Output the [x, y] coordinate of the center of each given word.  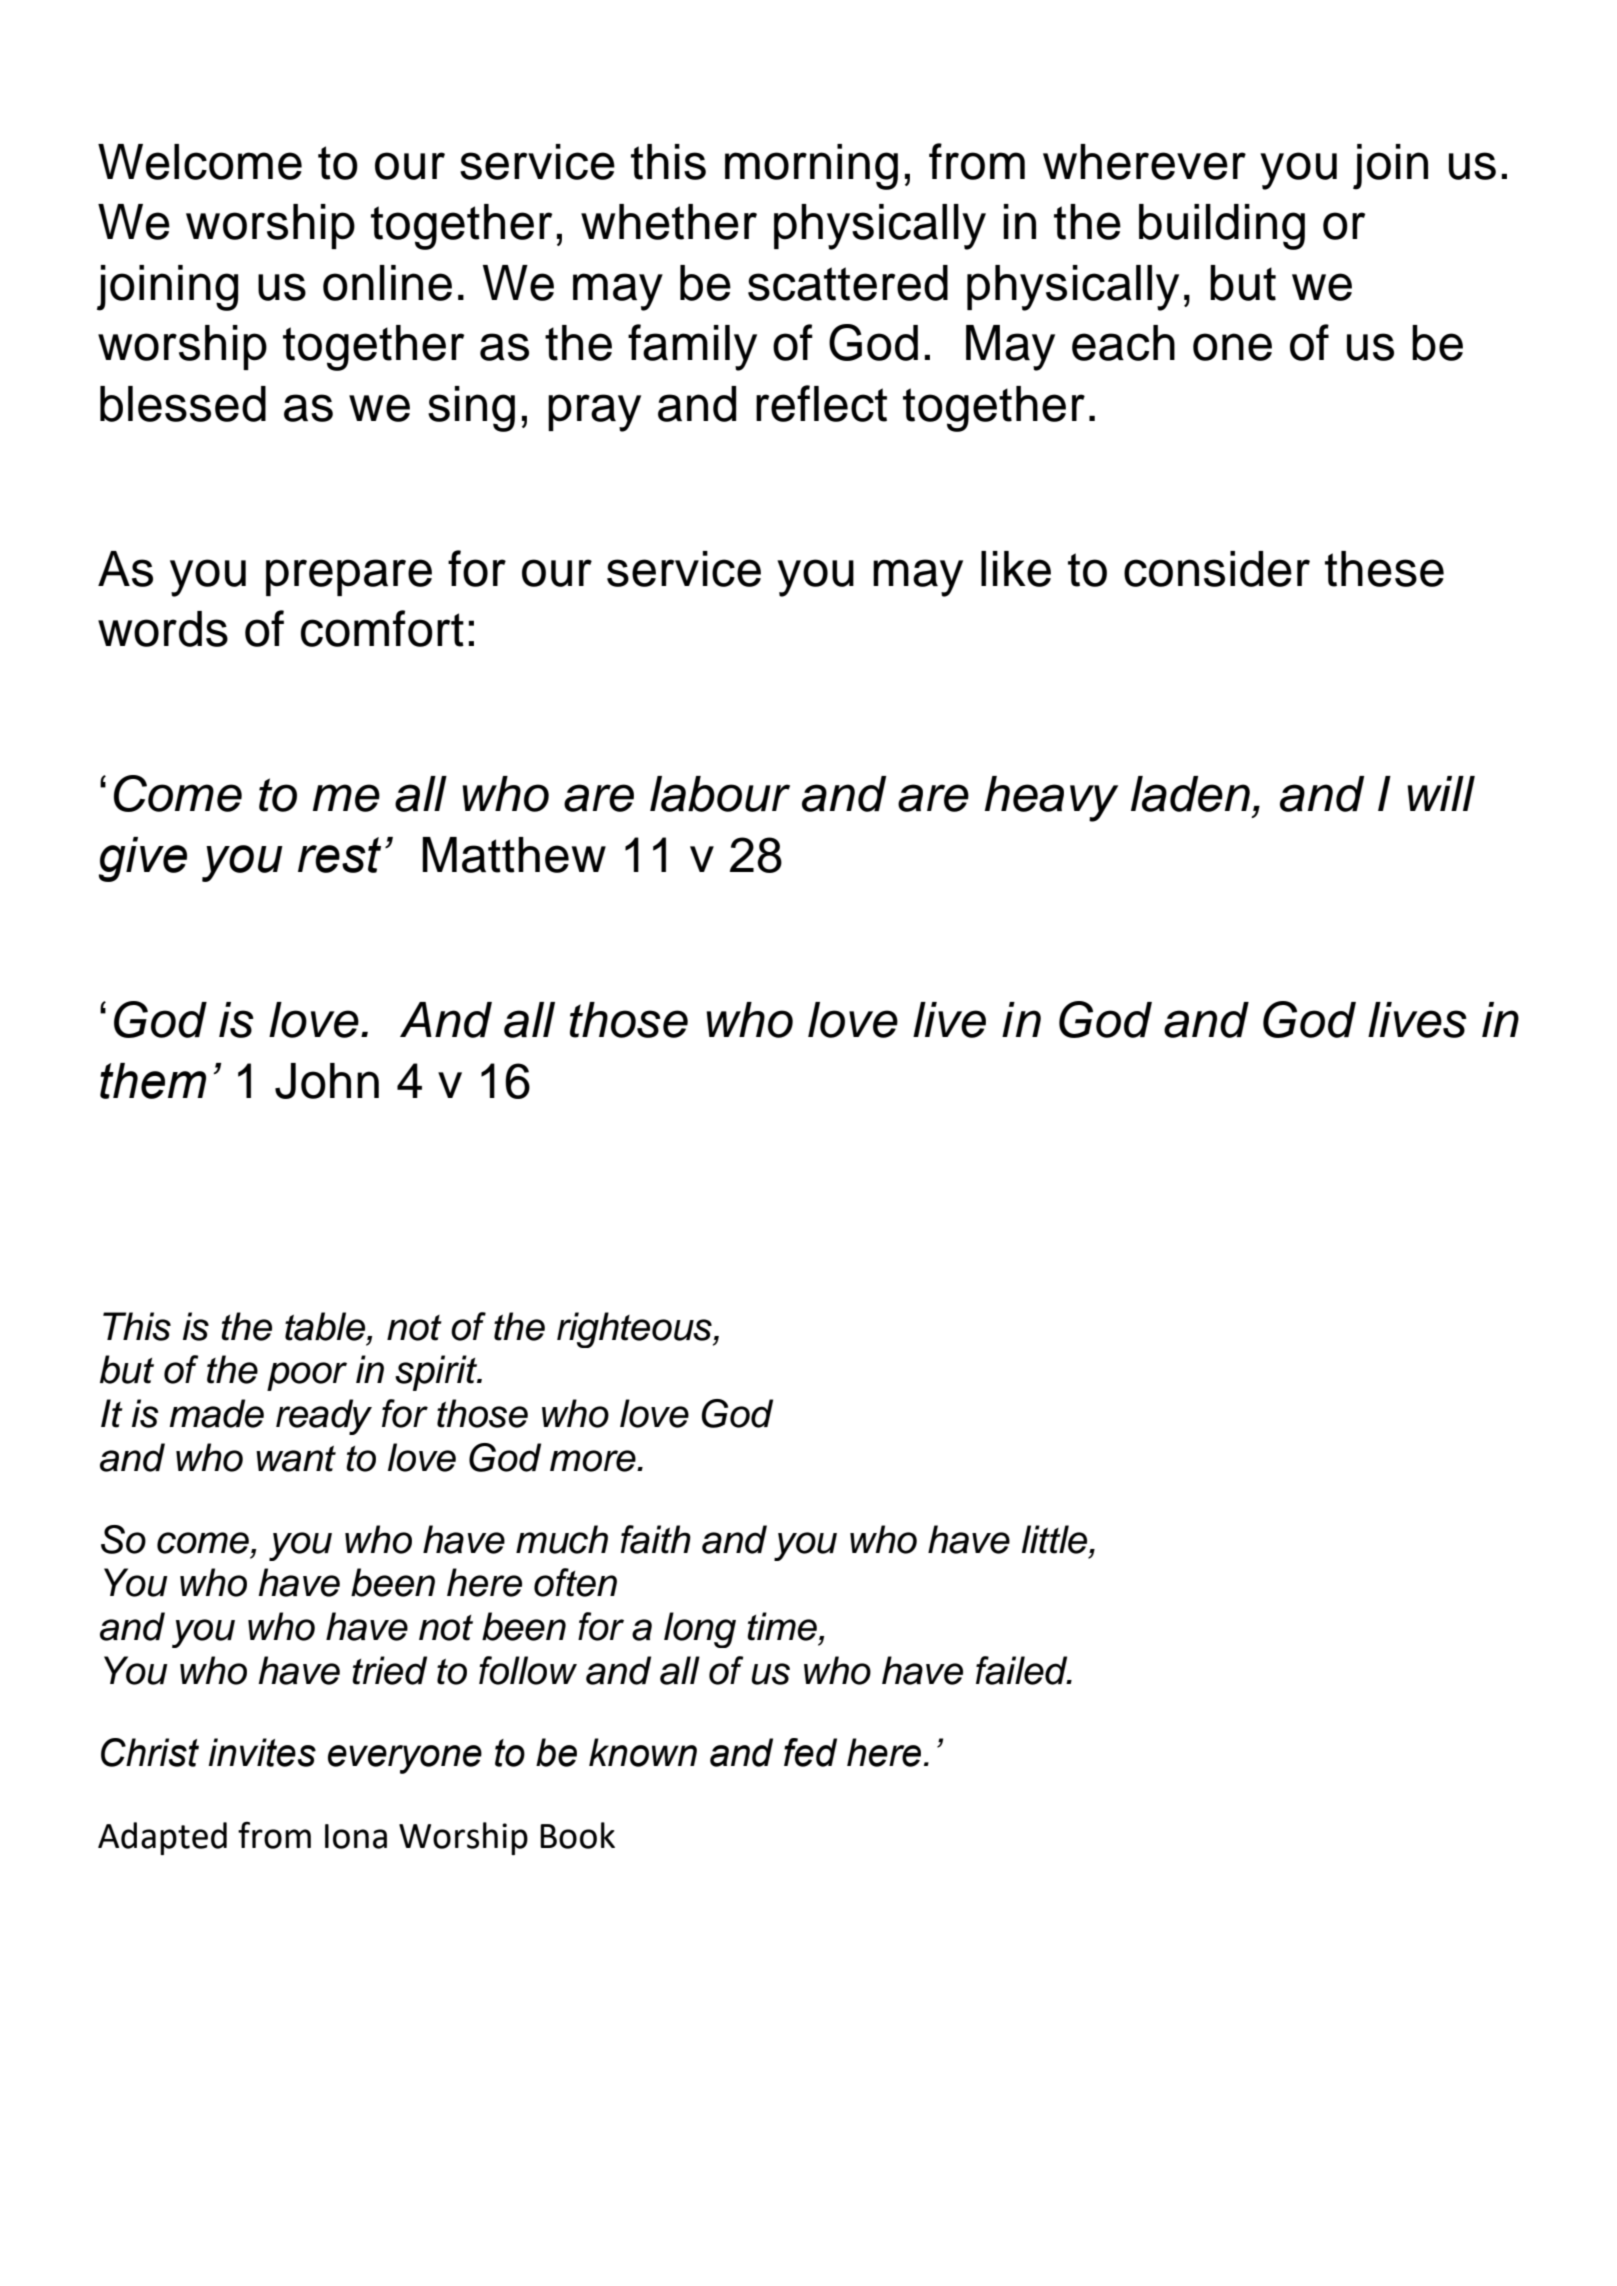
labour [720, 794]
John [327, 1081]
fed [810, 1752]
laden [1190, 794]
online [387, 283]
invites [262, 1752]
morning [811, 167]
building [1222, 227]
